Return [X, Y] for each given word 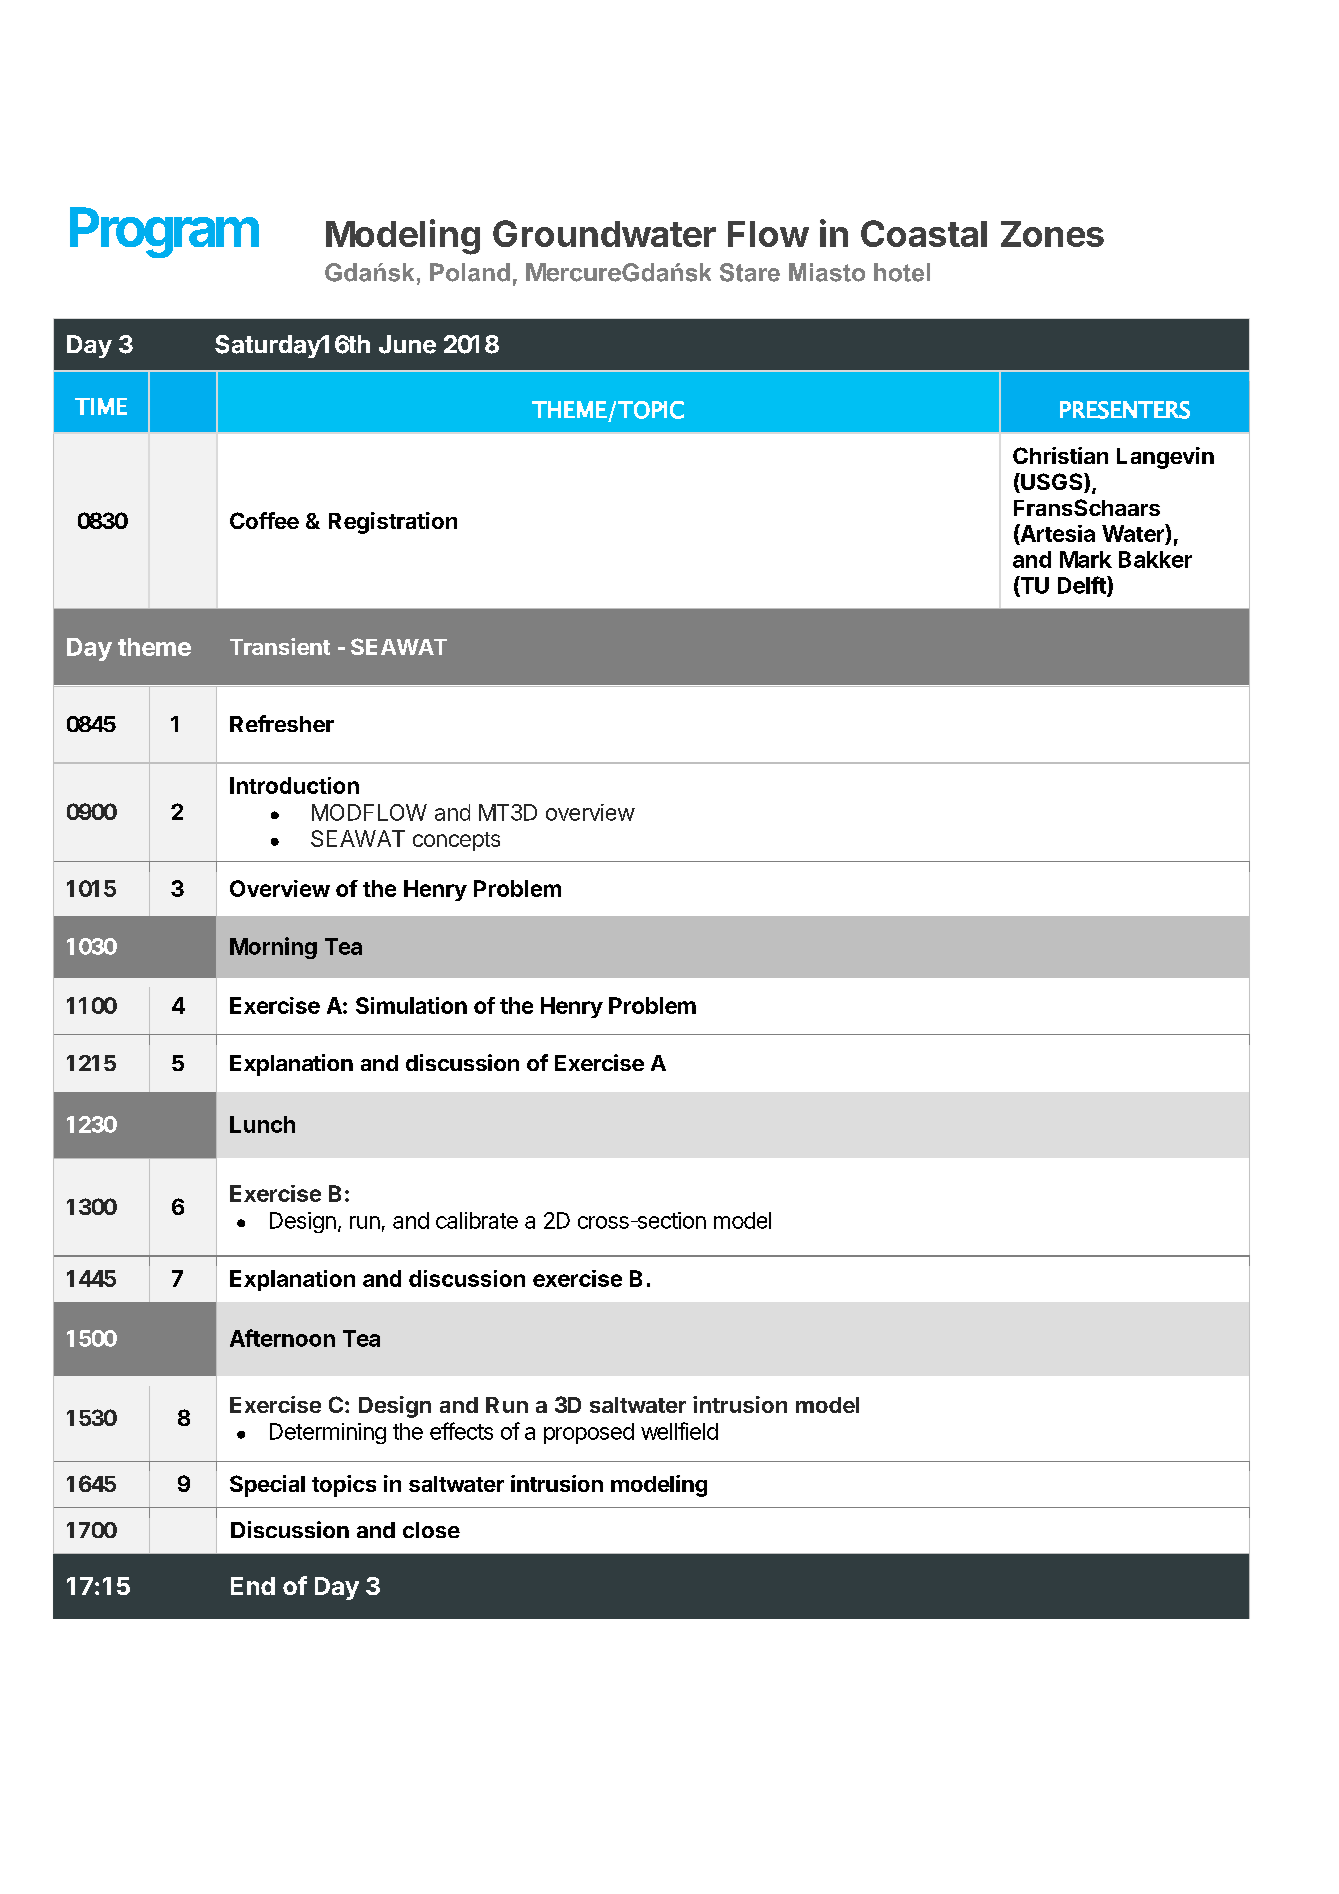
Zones [1052, 234]
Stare [750, 272]
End [253, 1586]
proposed [589, 1433]
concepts [456, 841]
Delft [1083, 586]
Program [164, 232]
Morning [273, 948]
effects [461, 1431]
